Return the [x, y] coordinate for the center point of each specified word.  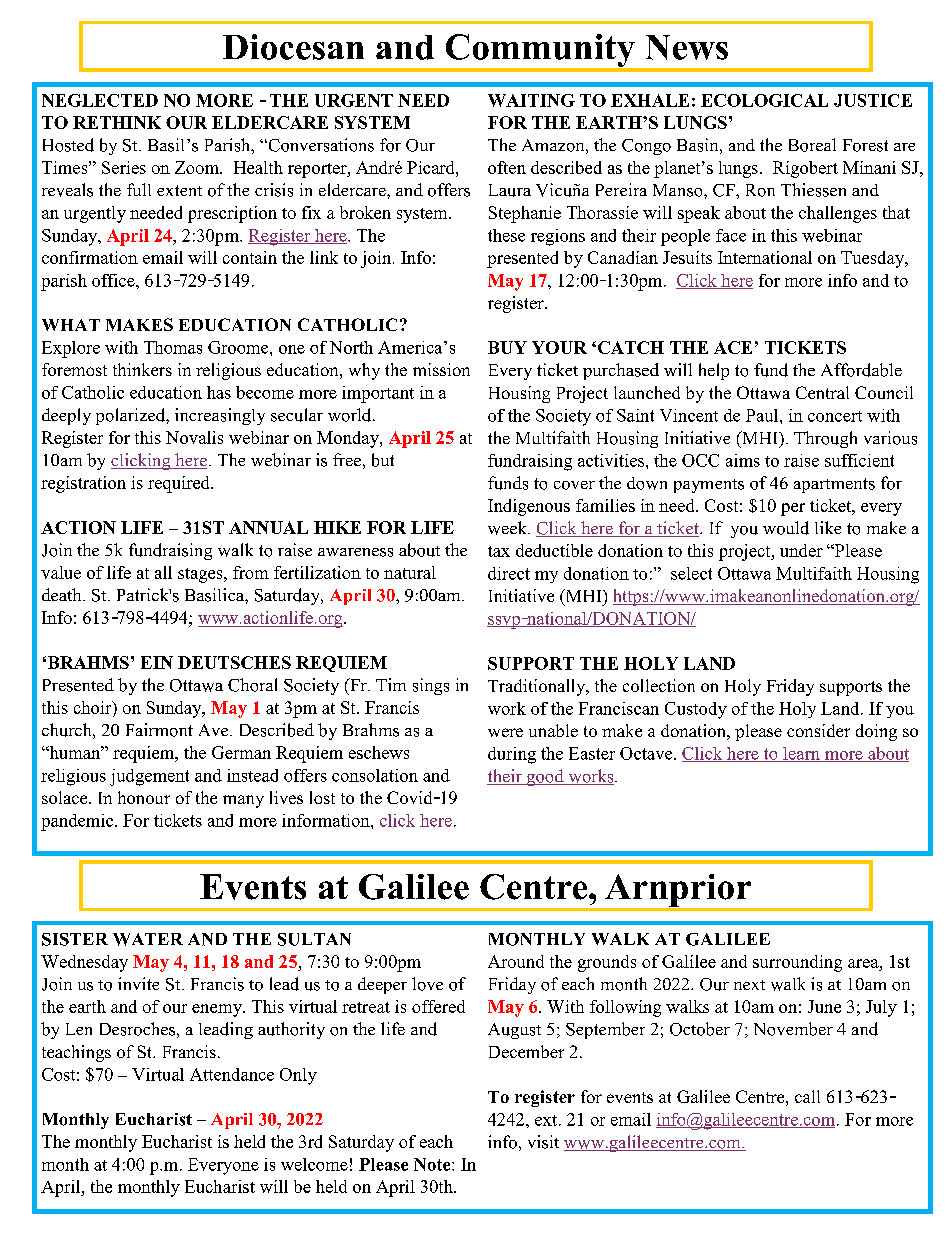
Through [825, 439]
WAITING [531, 100]
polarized [131, 416]
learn [801, 754]
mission [441, 369]
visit [543, 1142]
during [512, 755]
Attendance [232, 1074]
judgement [149, 777]
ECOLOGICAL [764, 100]
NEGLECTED [100, 100]
